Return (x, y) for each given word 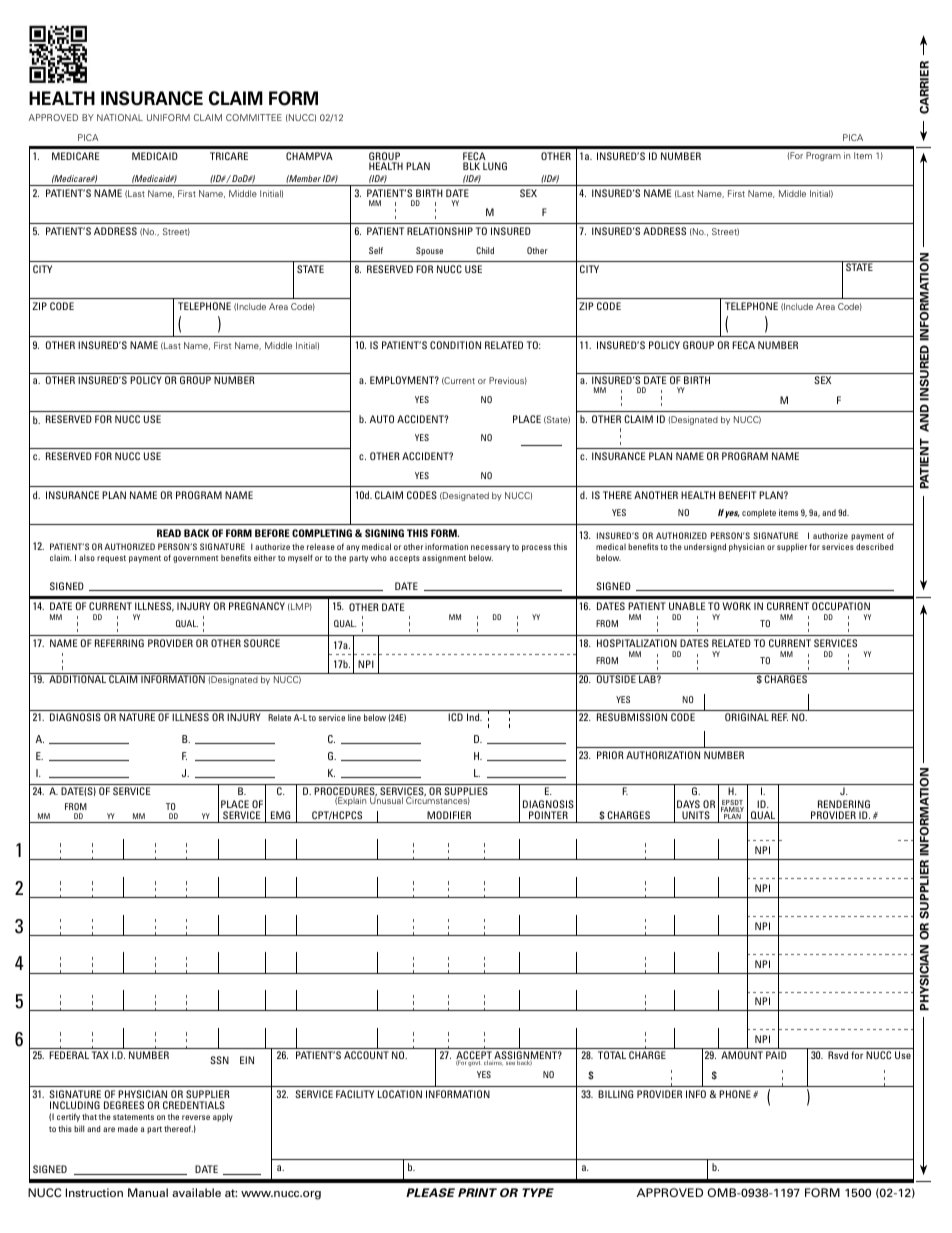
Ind (474, 717)
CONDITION (455, 345)
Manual (148, 1192)
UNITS (696, 815)
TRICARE (229, 156)
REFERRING (119, 643)
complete (759, 513)
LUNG (495, 166)
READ (169, 533)
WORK (736, 606)
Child (485, 250)
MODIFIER (449, 815)
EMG (280, 815)
